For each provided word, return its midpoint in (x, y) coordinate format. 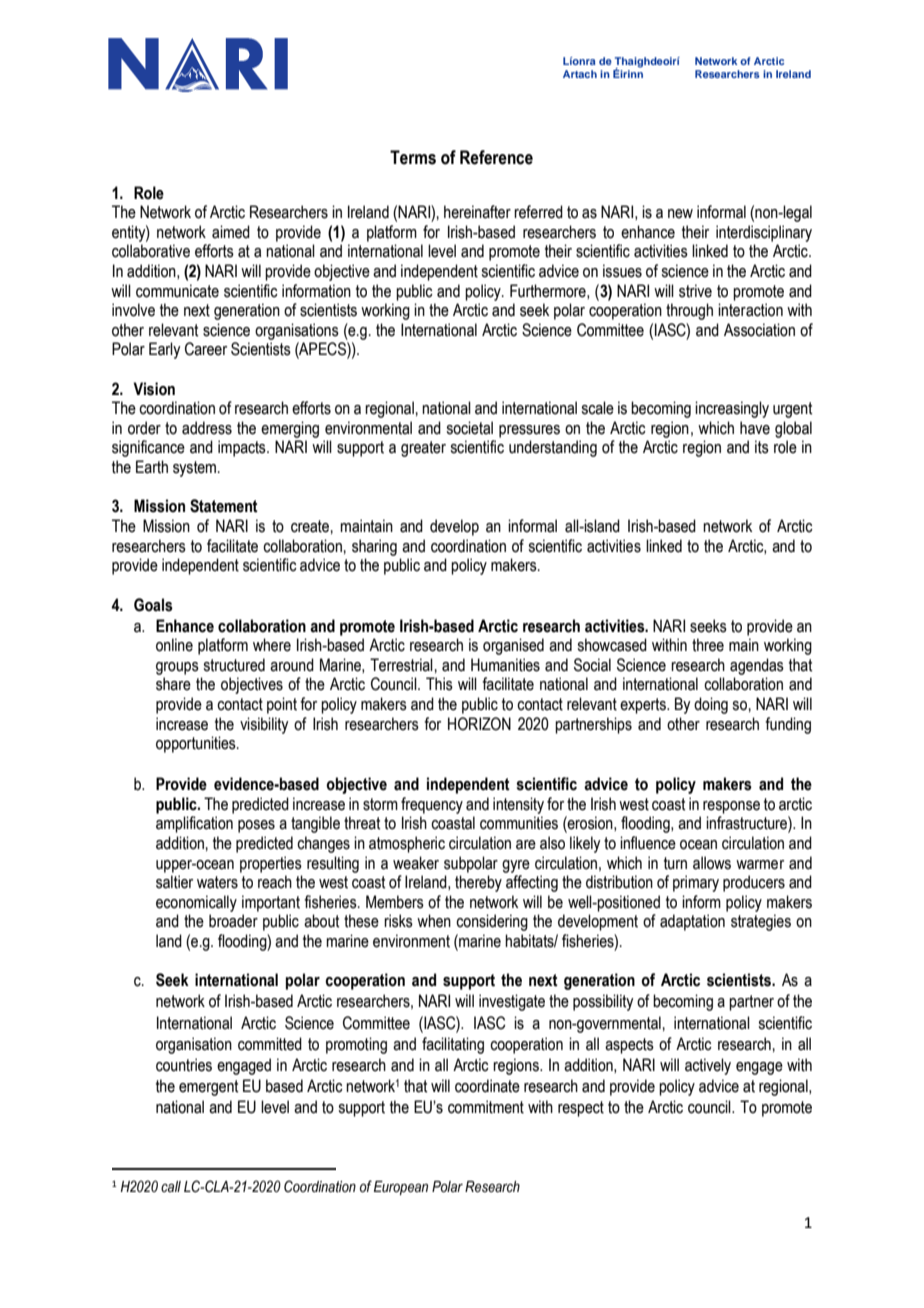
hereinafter (477, 212)
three (708, 645)
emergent (208, 1088)
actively (708, 1066)
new (680, 214)
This (439, 684)
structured (234, 665)
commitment (486, 1107)
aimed (231, 232)
